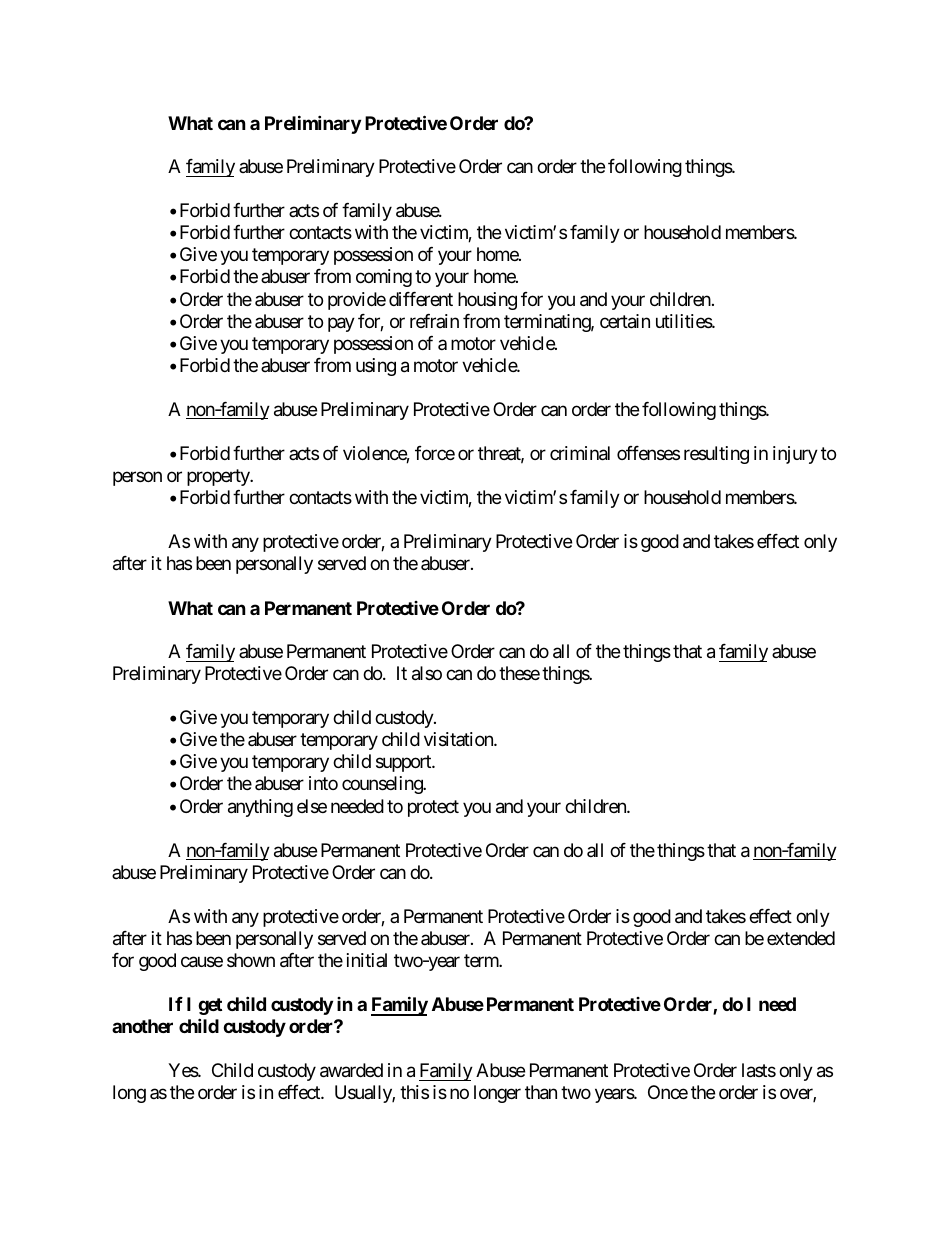 This image has height=1233, width=952. Describe the element at coordinates (383, 785) in the image. I see `counseling` at that location.
